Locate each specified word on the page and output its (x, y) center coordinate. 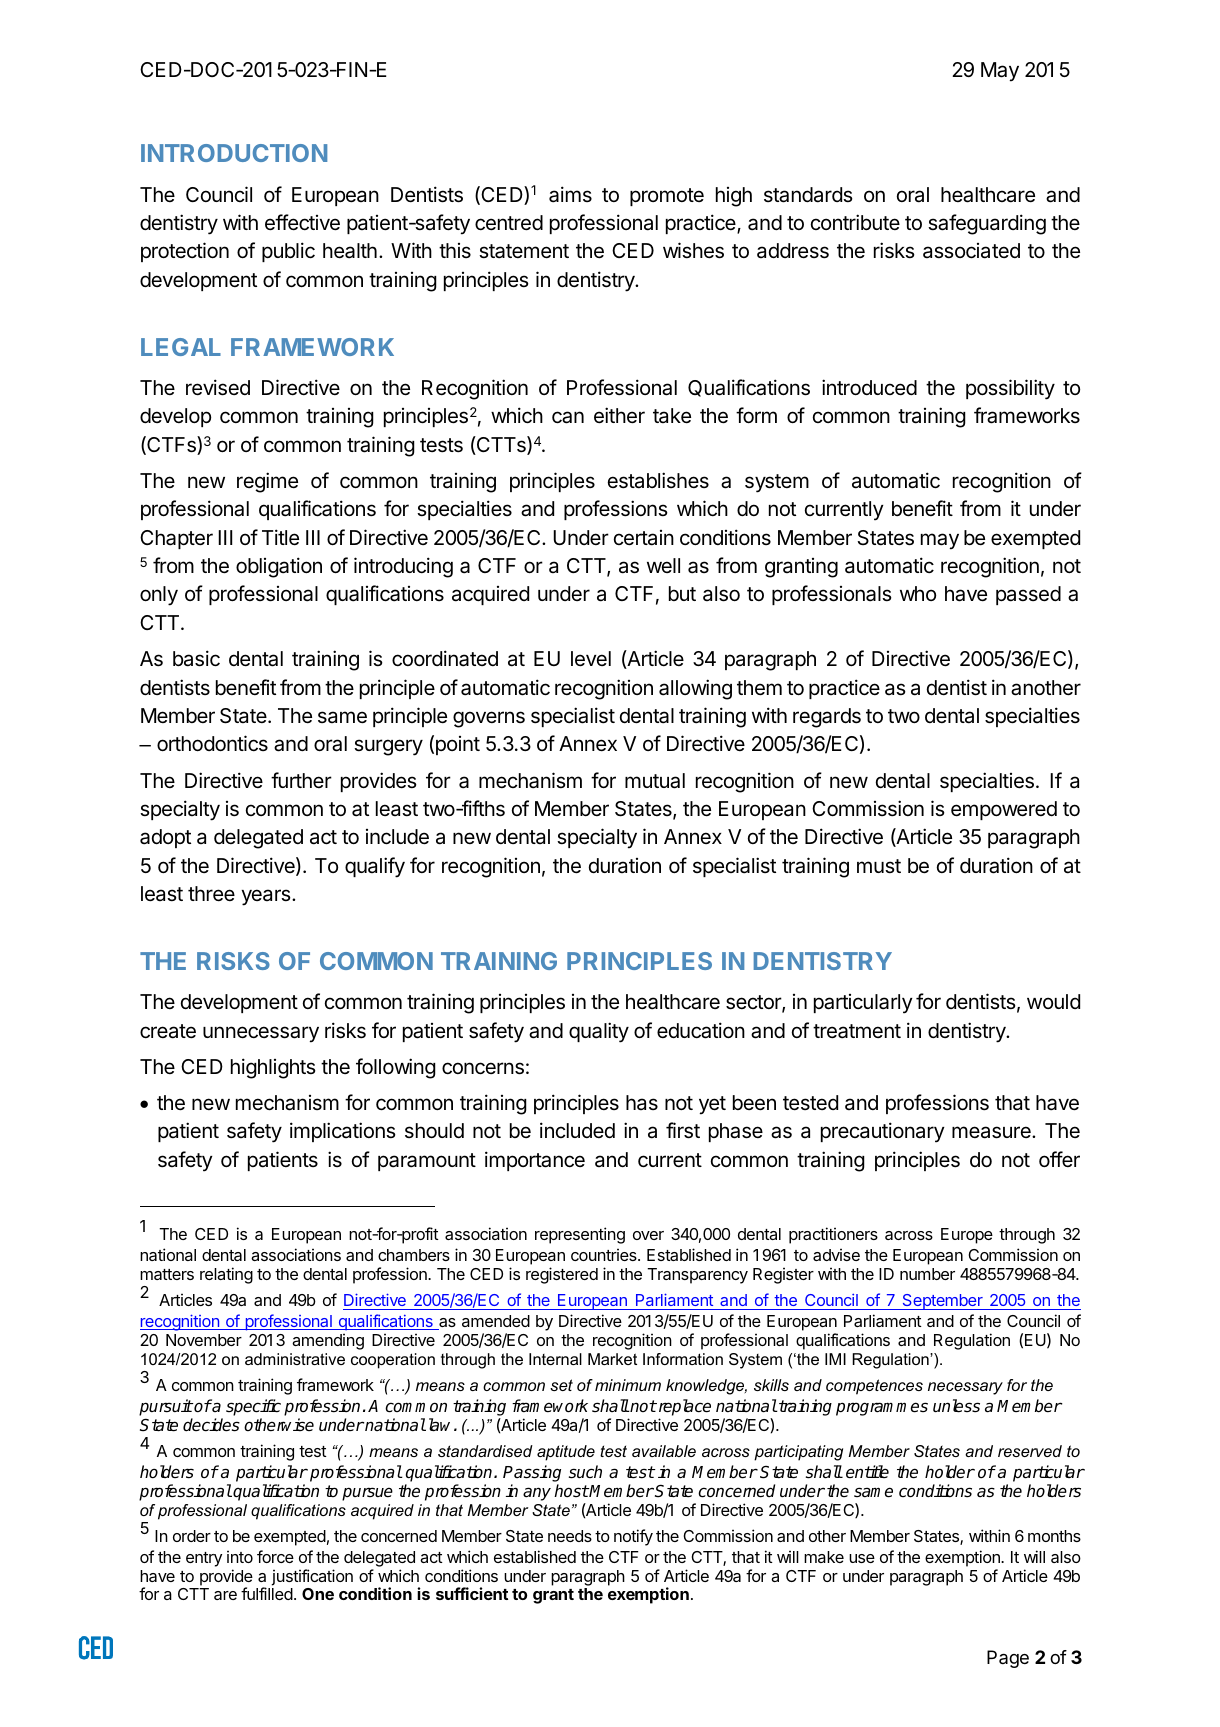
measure (992, 1132)
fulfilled (267, 1593)
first (683, 1130)
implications (343, 1132)
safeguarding (987, 224)
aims (570, 194)
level (591, 659)
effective (302, 222)
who (918, 593)
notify (633, 1537)
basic (196, 658)
